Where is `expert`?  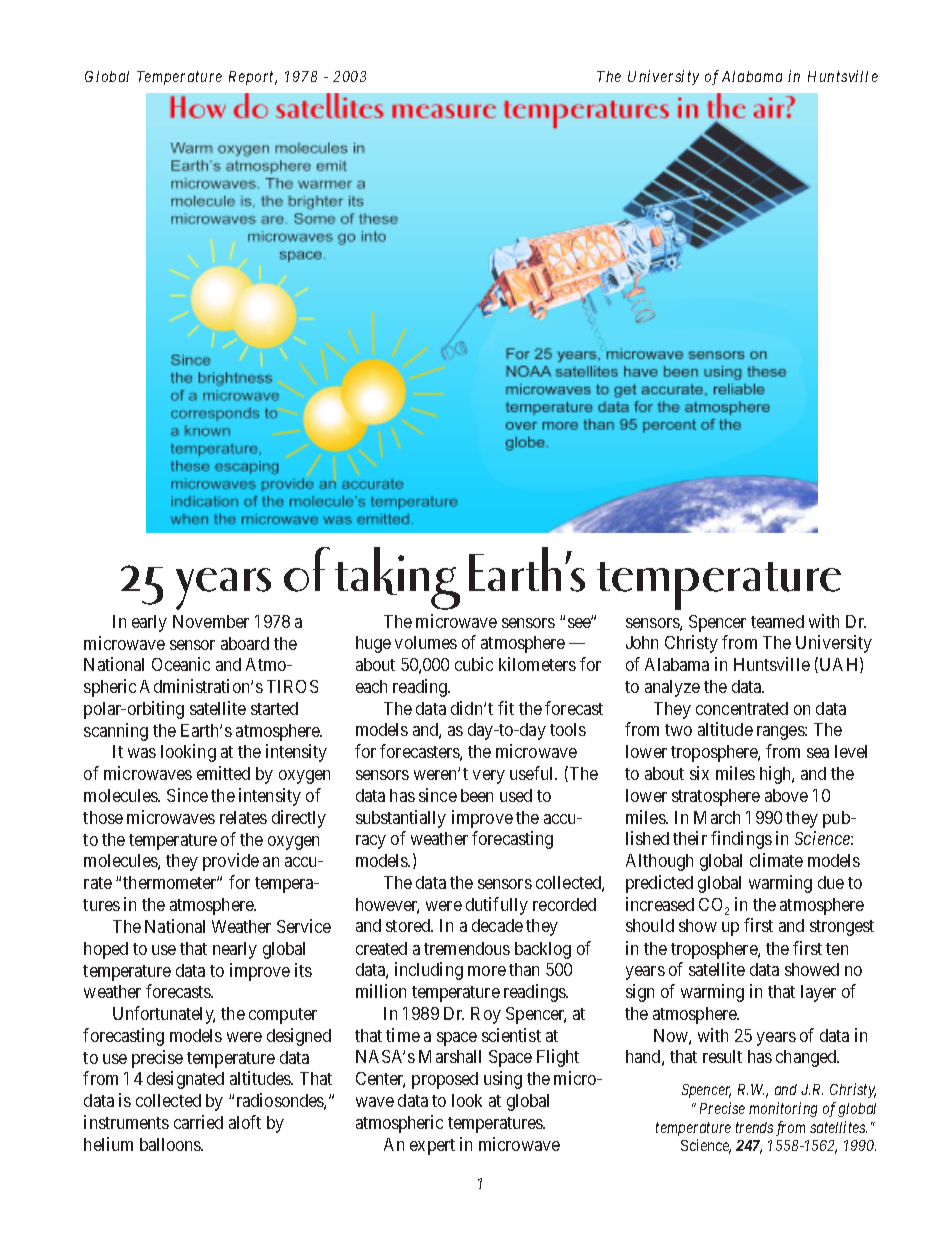
expert is located at coordinates (432, 1147).
